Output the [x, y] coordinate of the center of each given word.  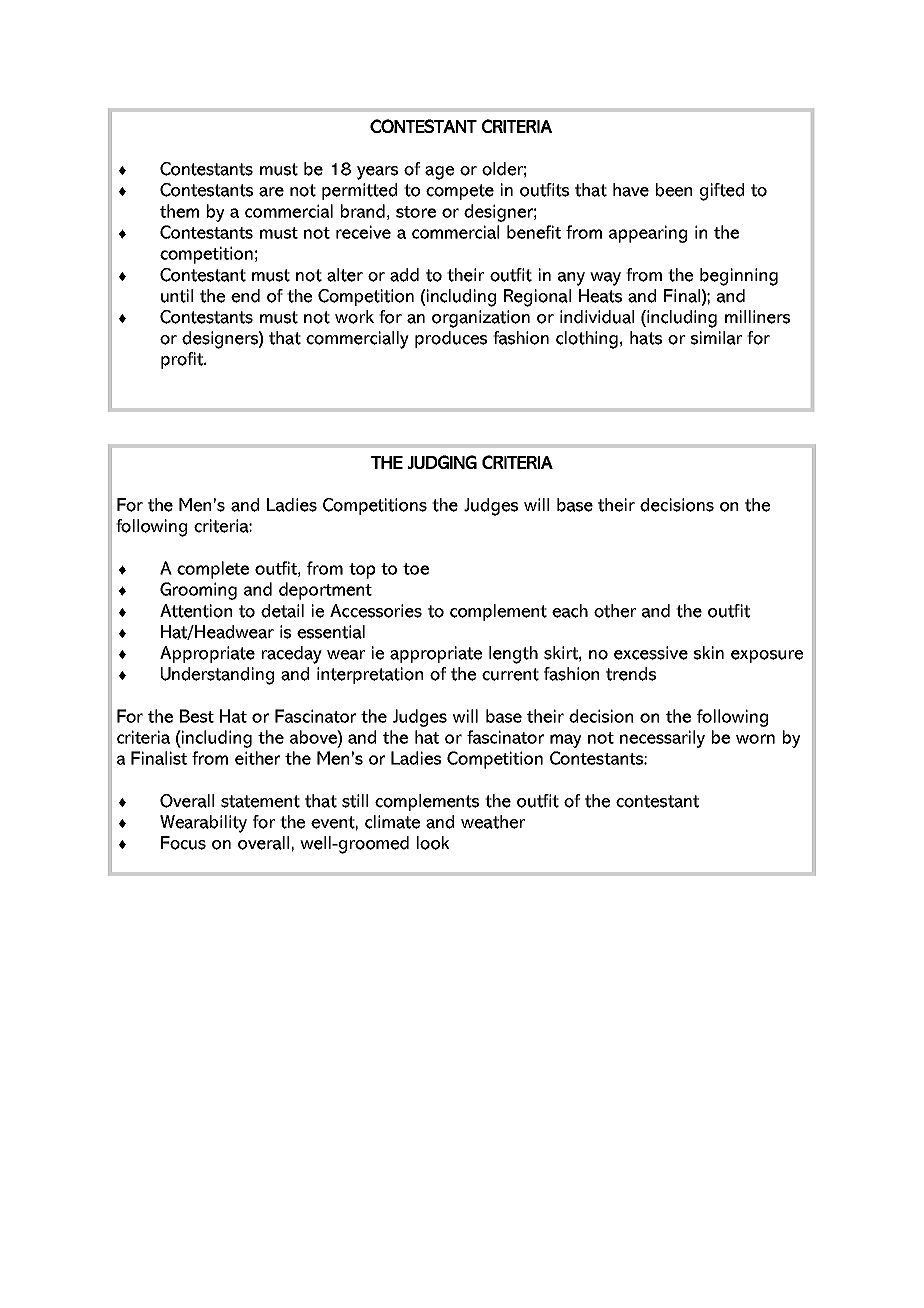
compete [460, 192]
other [615, 611]
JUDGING [442, 462]
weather [493, 822]
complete [213, 570]
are [271, 192]
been [674, 190]
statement [260, 801]
